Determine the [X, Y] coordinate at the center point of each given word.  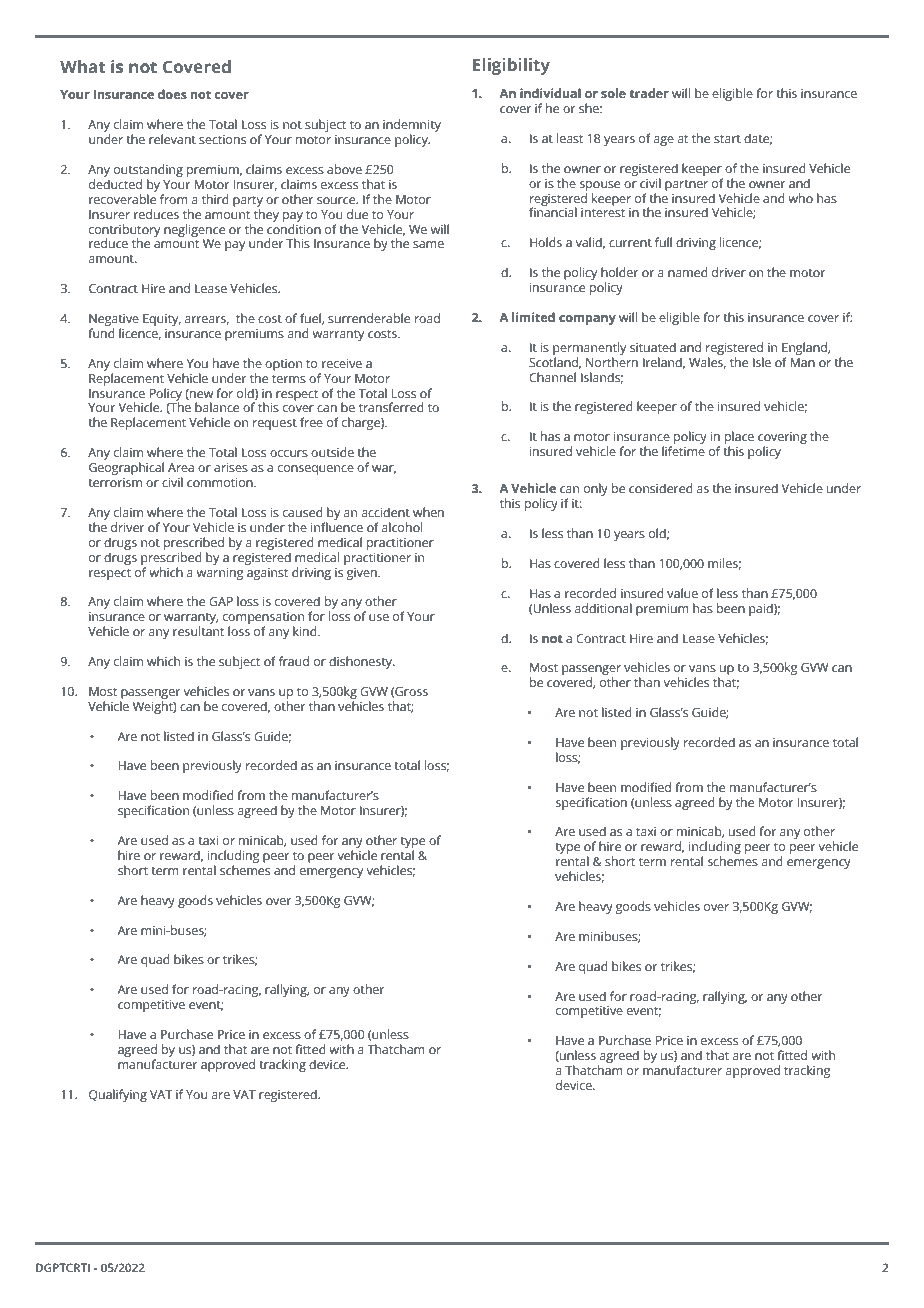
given [363, 574]
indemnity [412, 127]
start [727, 139]
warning [220, 574]
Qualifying [118, 1095]
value [682, 593]
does [172, 94]
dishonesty [362, 662]
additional [603, 608]
